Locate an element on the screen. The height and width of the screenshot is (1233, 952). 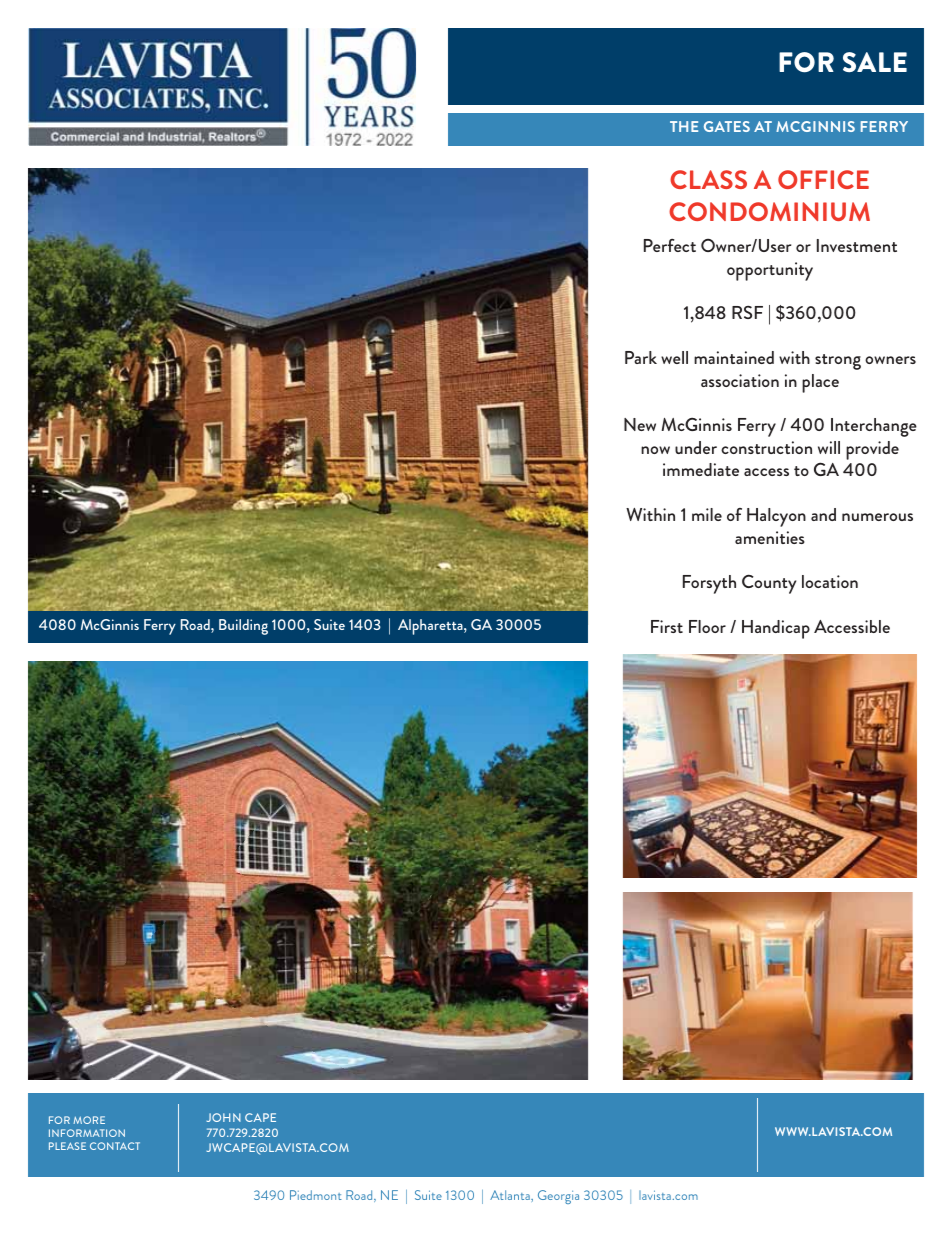
Building is located at coordinates (243, 627).
